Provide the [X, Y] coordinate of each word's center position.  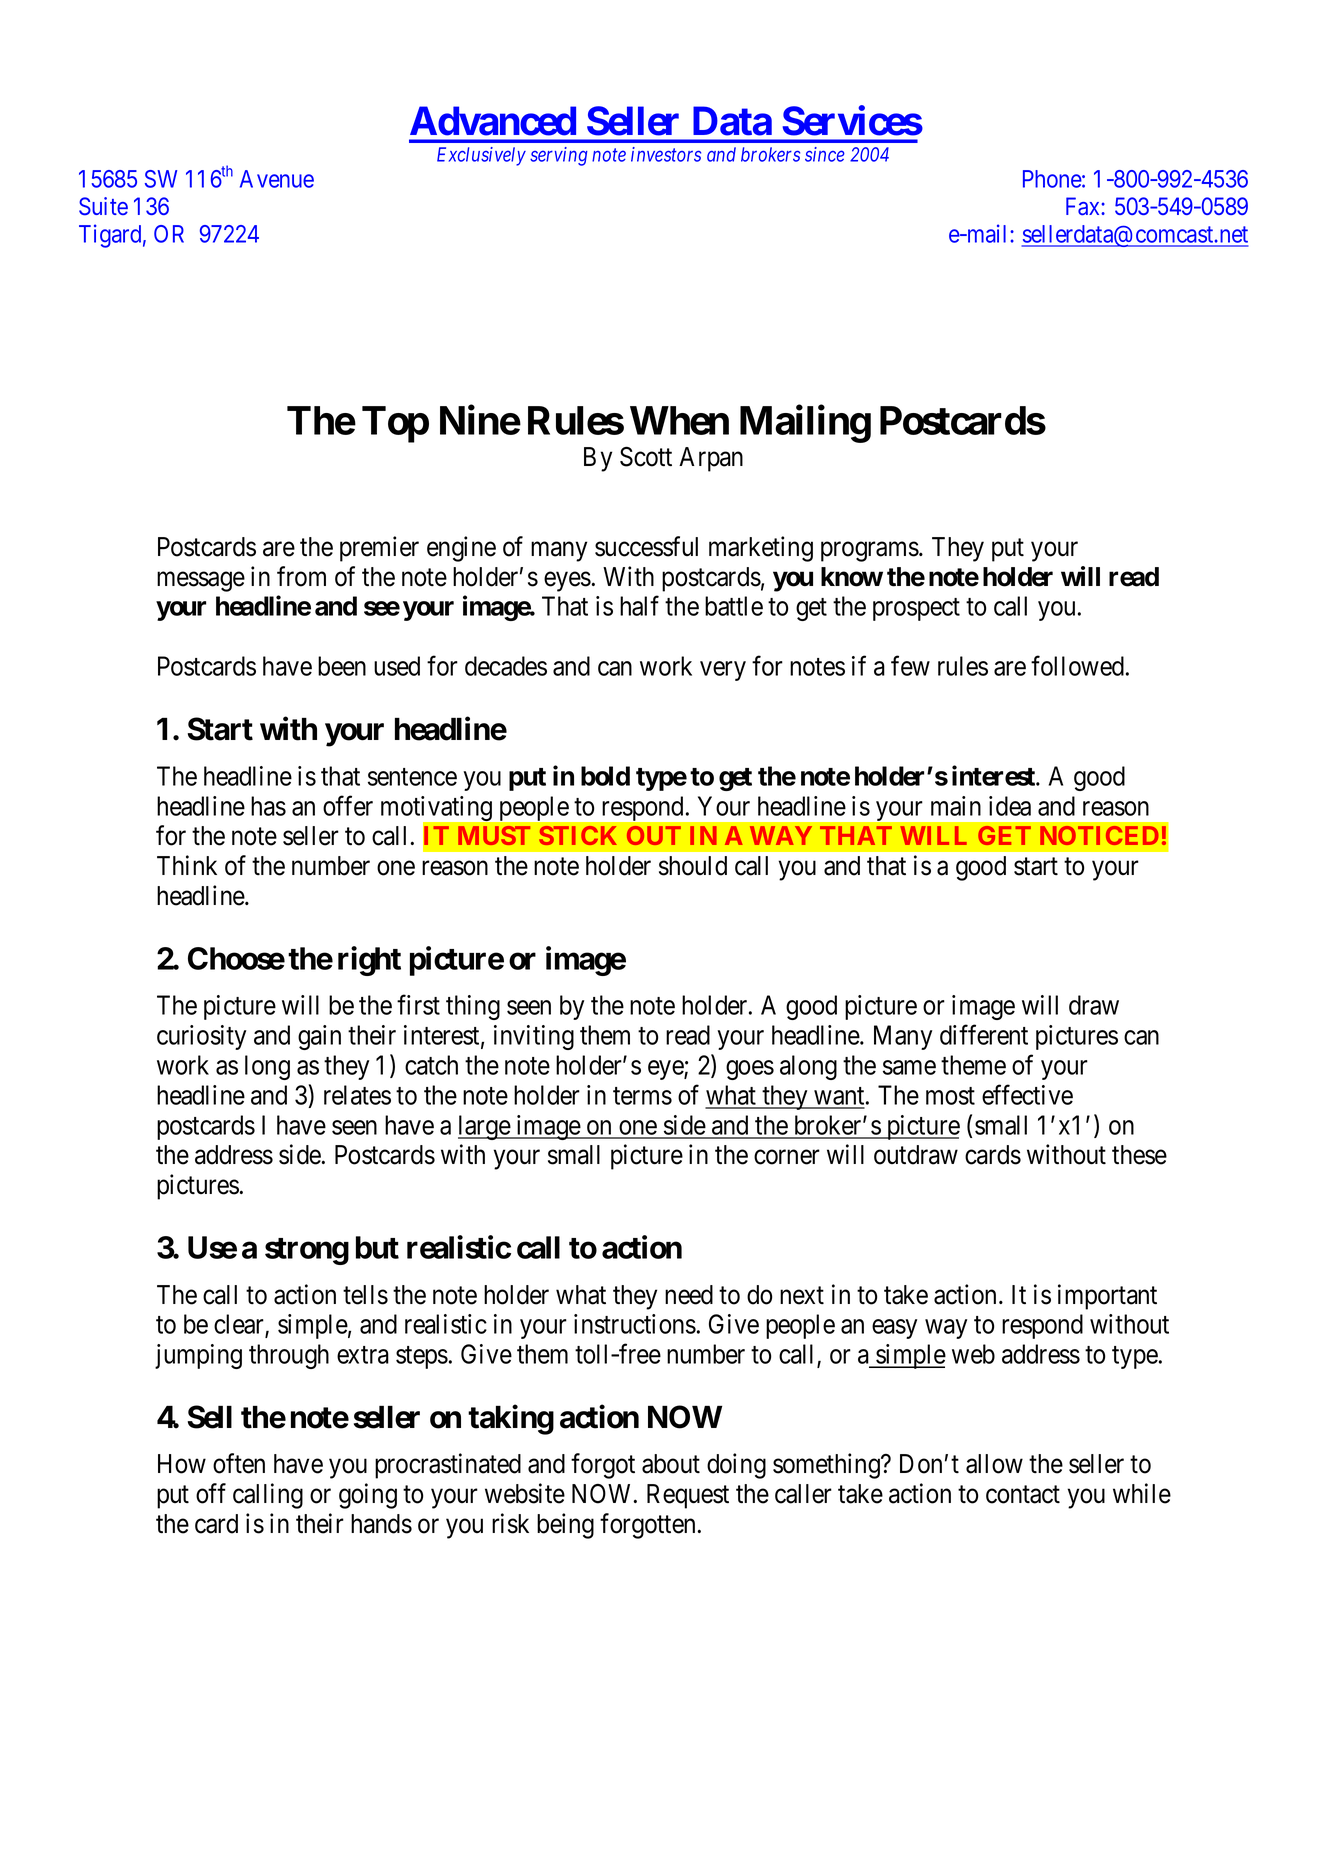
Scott [646, 456]
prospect [916, 609]
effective [1027, 1094]
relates [357, 1095]
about [671, 1464]
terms [642, 1096]
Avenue [277, 179]
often [239, 1463]
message [201, 582]
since [825, 154]
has [268, 806]
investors [666, 154]
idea [1010, 806]
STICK [578, 835]
